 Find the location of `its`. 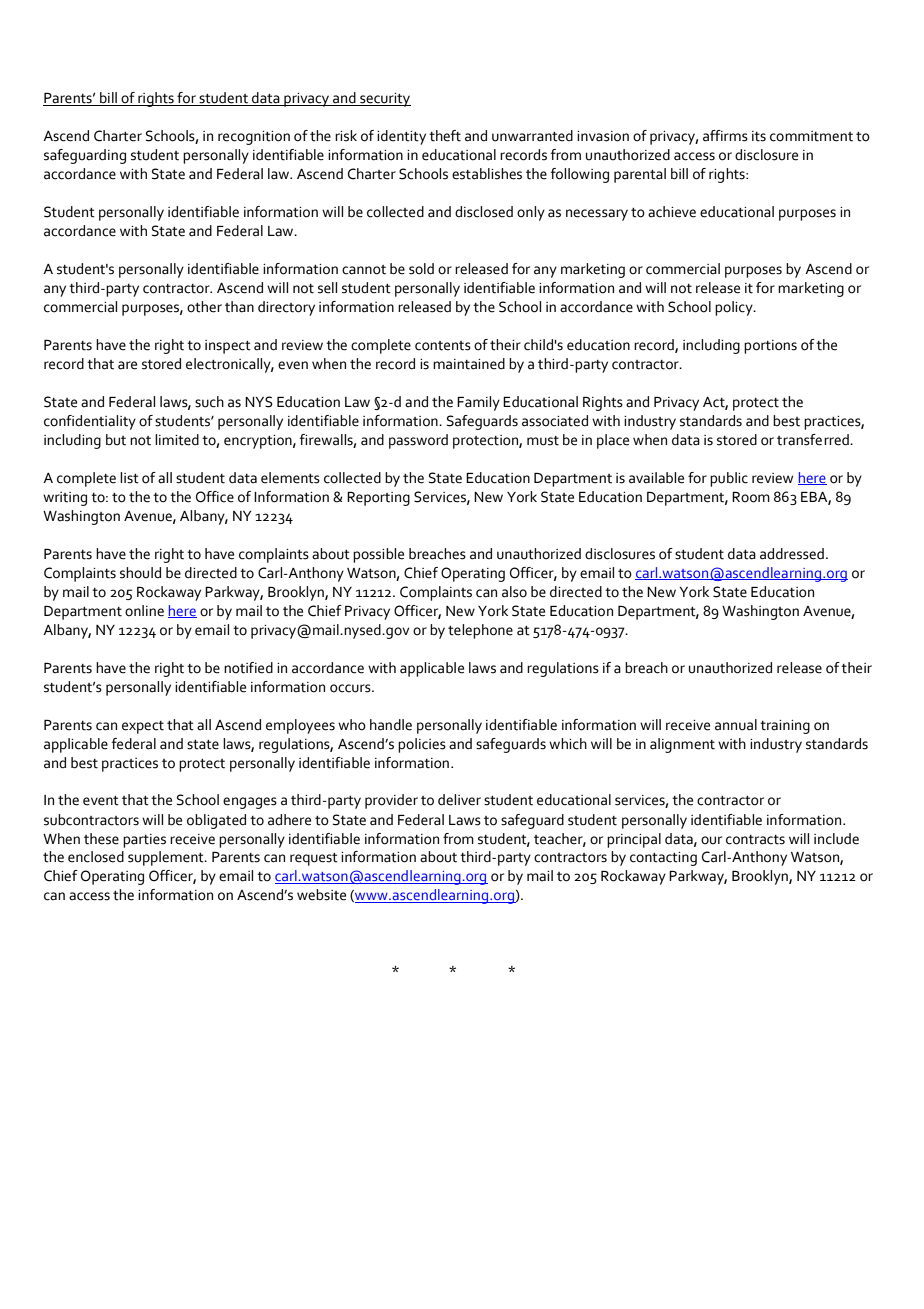

its is located at coordinates (759, 136).
